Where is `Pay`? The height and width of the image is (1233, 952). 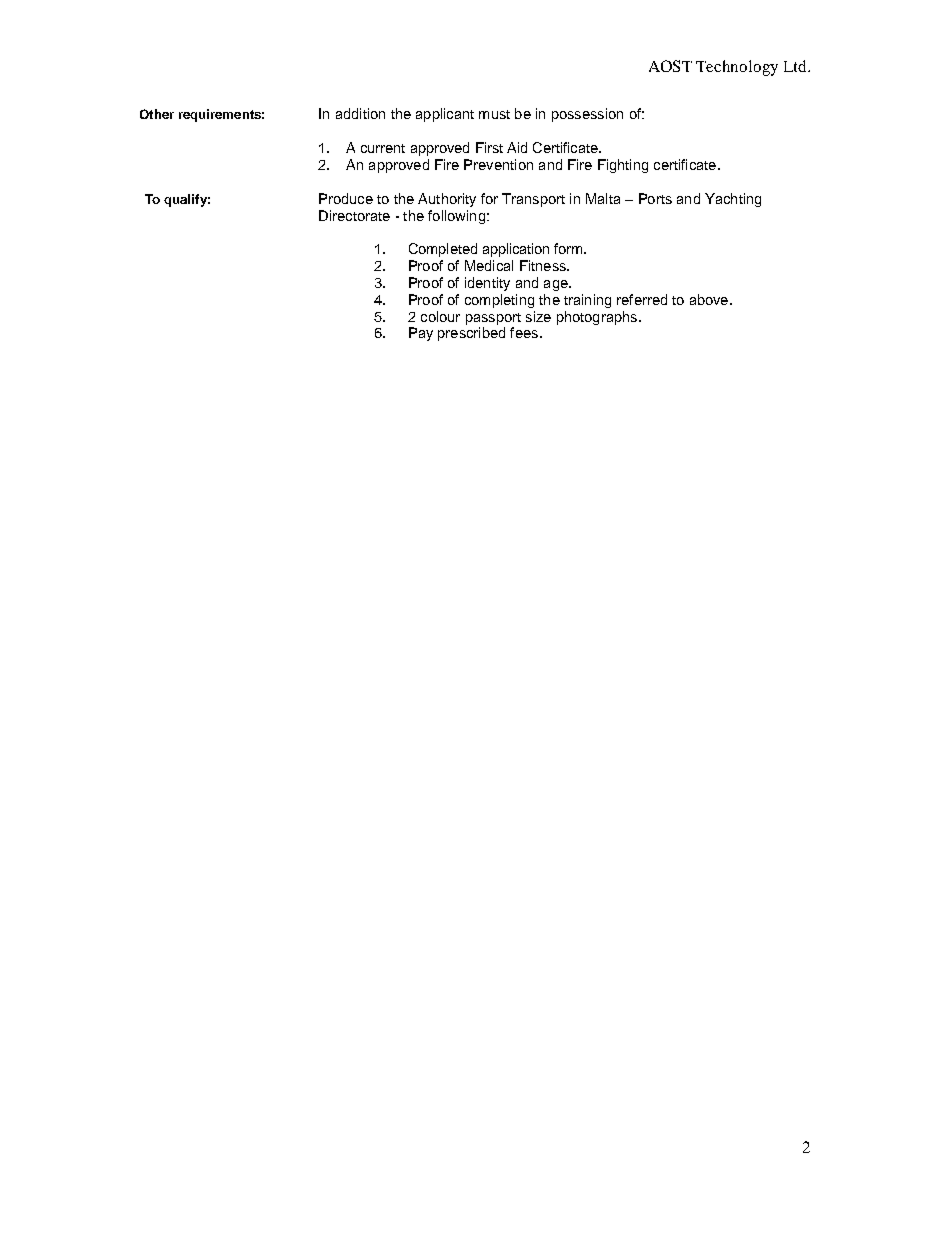 Pay is located at coordinates (421, 334).
